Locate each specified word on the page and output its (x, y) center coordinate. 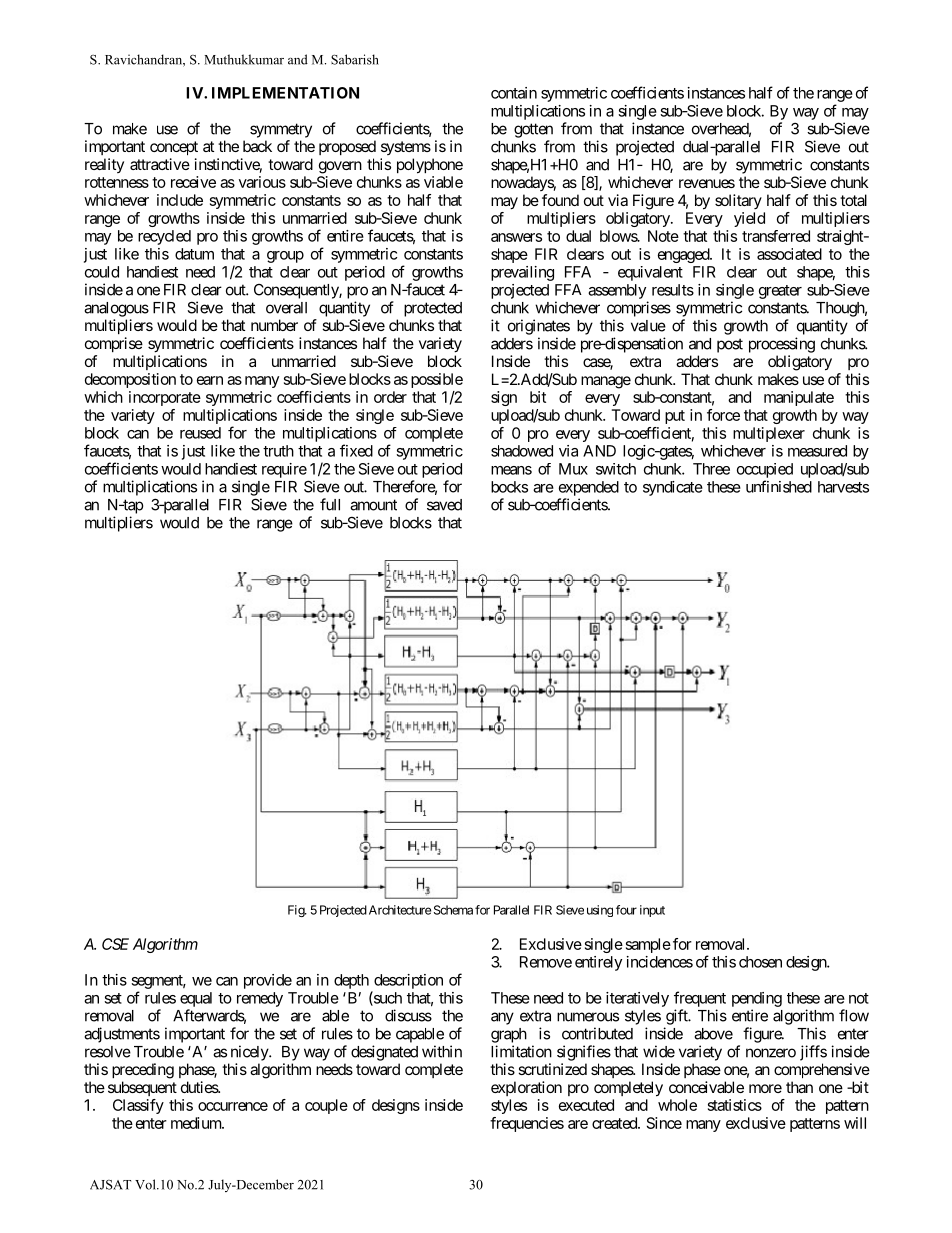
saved (444, 505)
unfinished (779, 486)
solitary (738, 201)
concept (174, 148)
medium (197, 1123)
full (330, 504)
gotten (533, 130)
